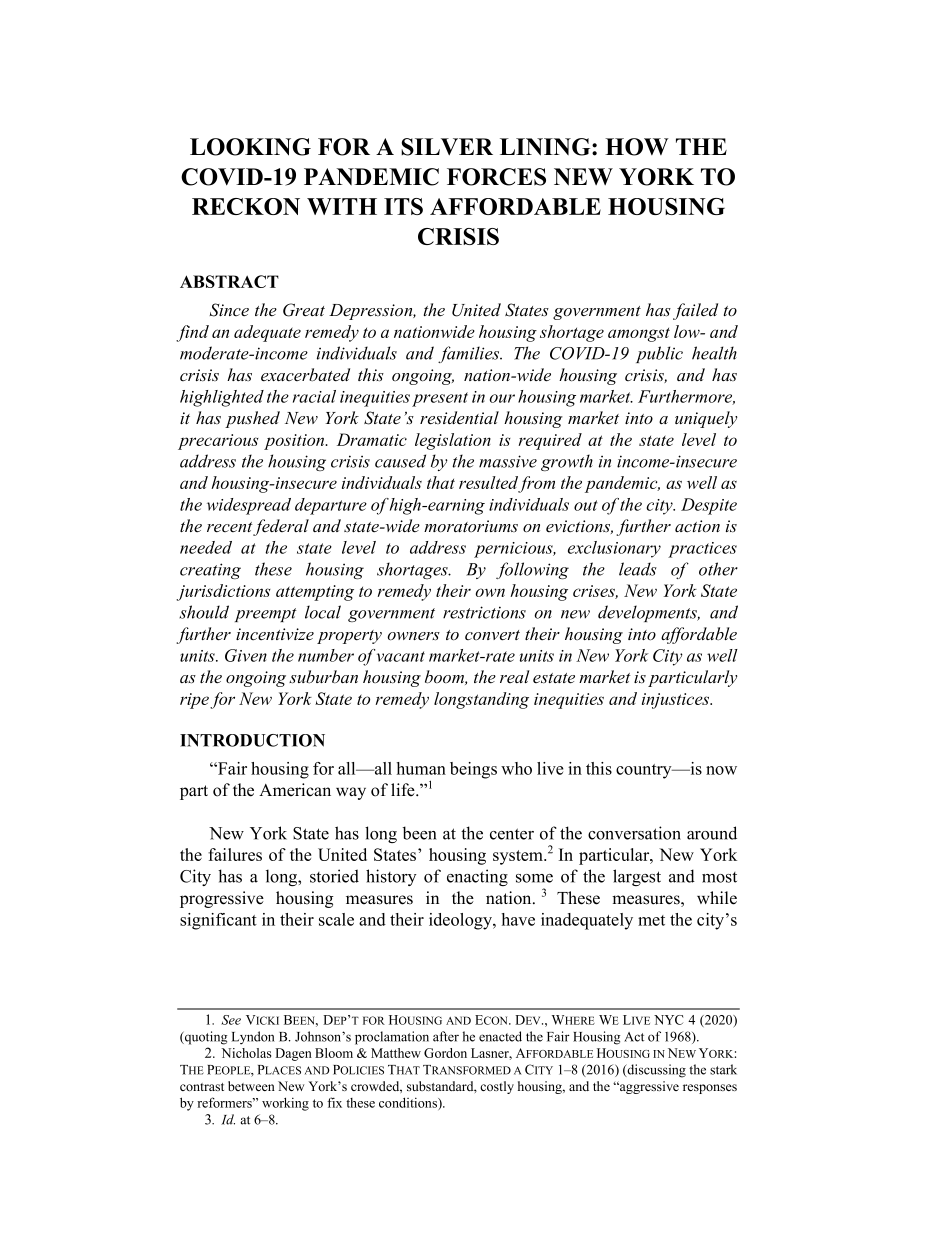 The width and height of the screenshot is (952, 1233). Describe the element at coordinates (709, 506) in the screenshot. I see `Despite` at that location.
